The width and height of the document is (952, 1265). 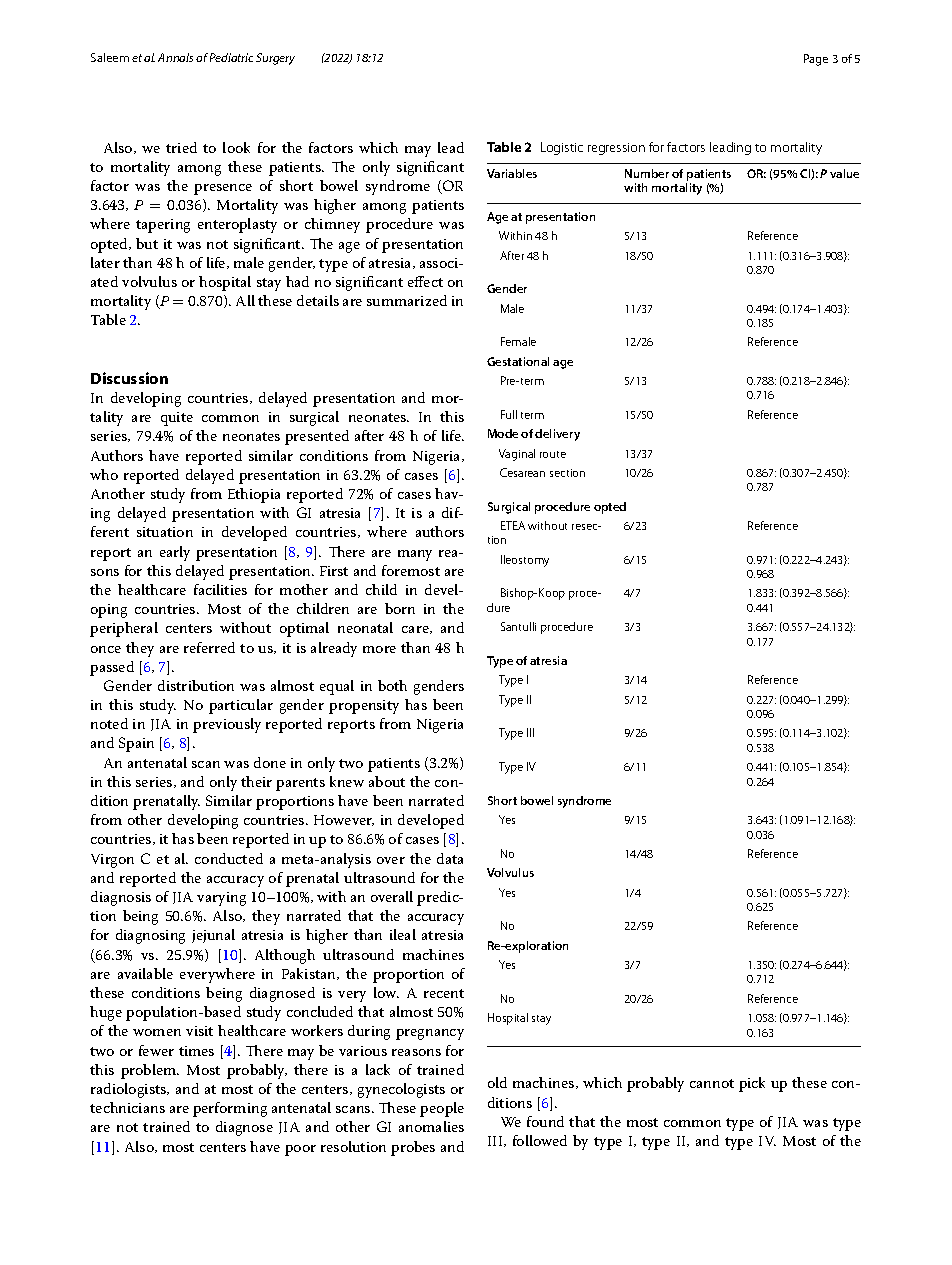 I want to click on cannot, so click(x=712, y=1083).
